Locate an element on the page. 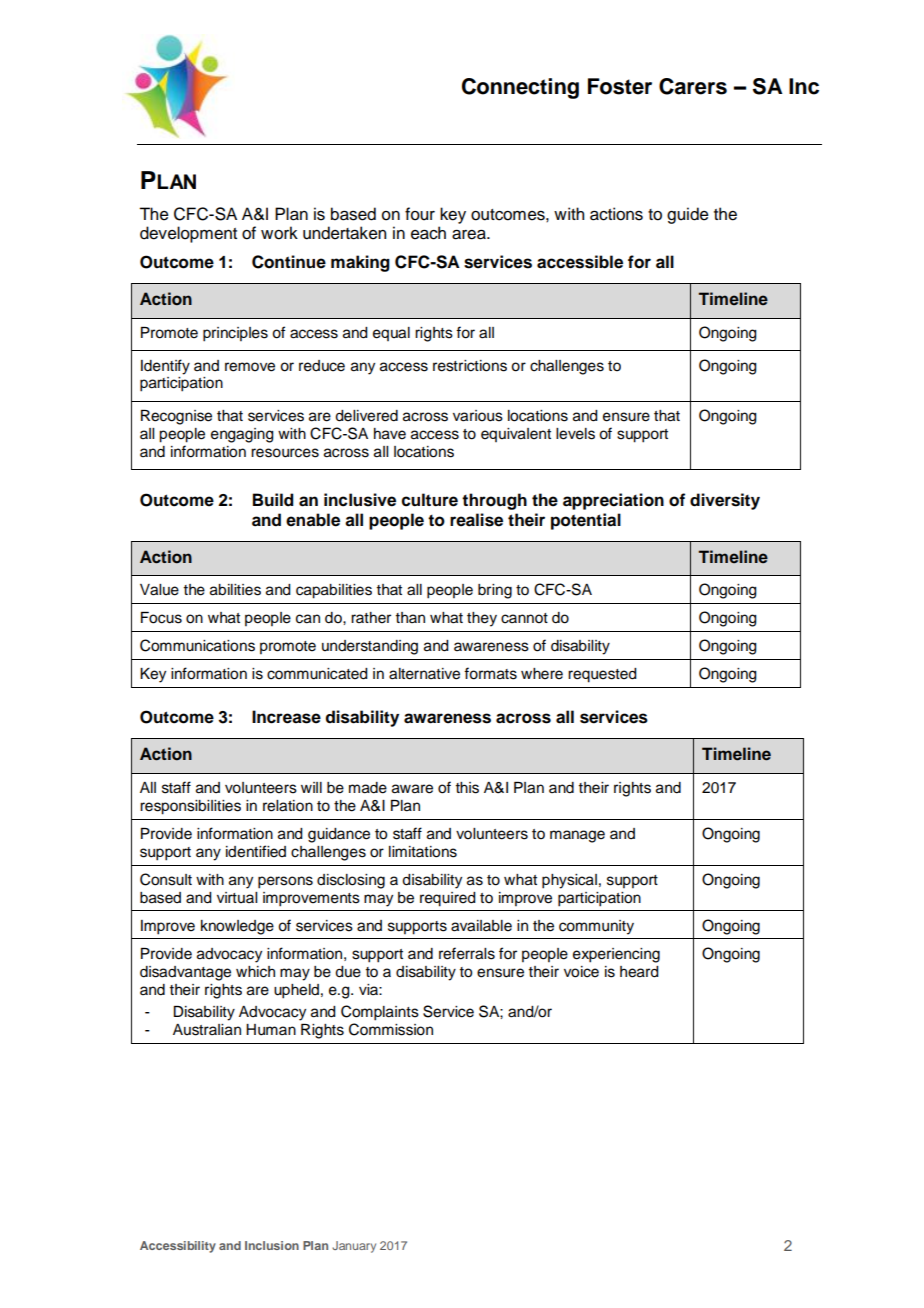  Communications is located at coordinates (197, 645).
